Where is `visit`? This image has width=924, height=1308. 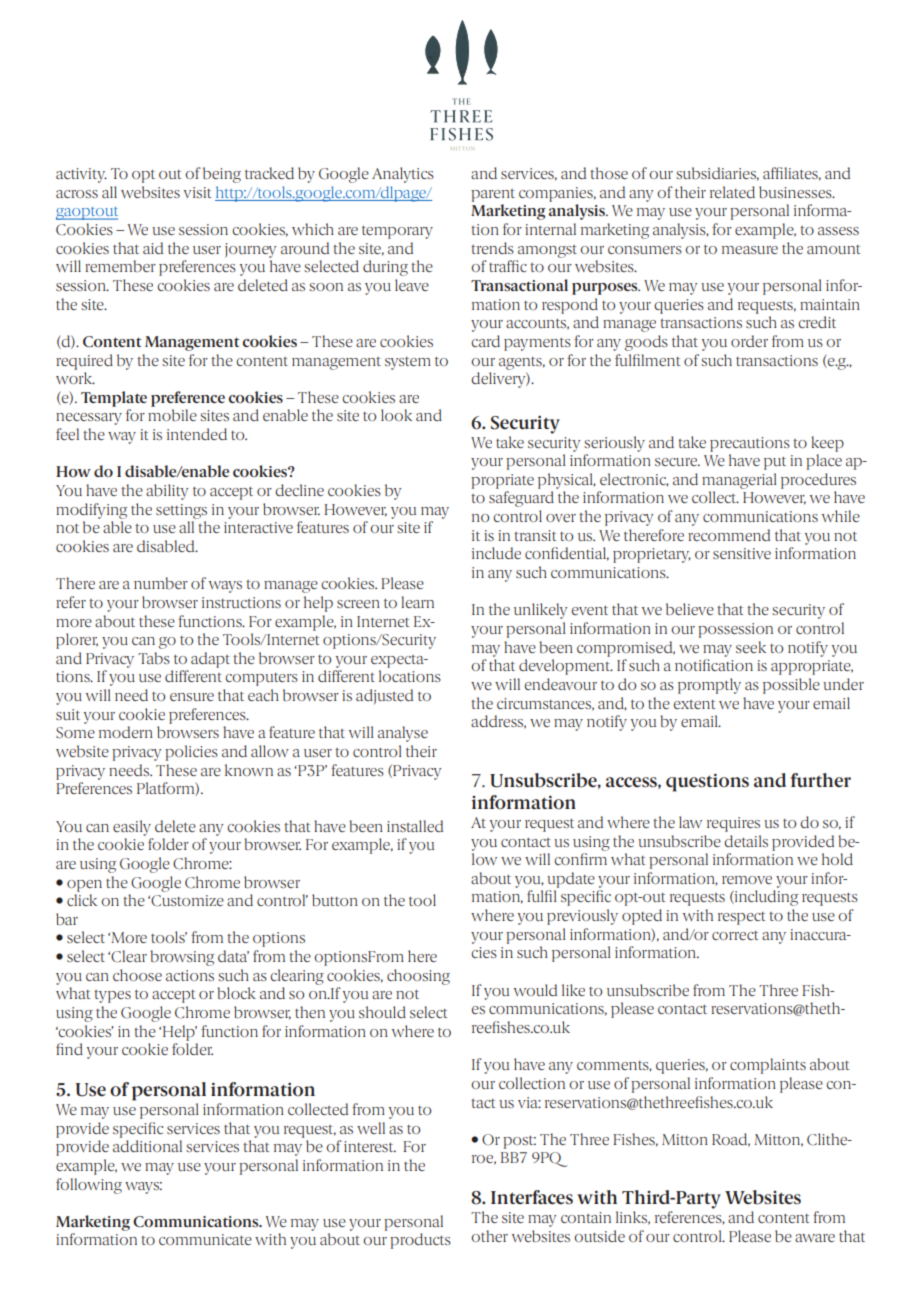
visit is located at coordinates (197, 192).
